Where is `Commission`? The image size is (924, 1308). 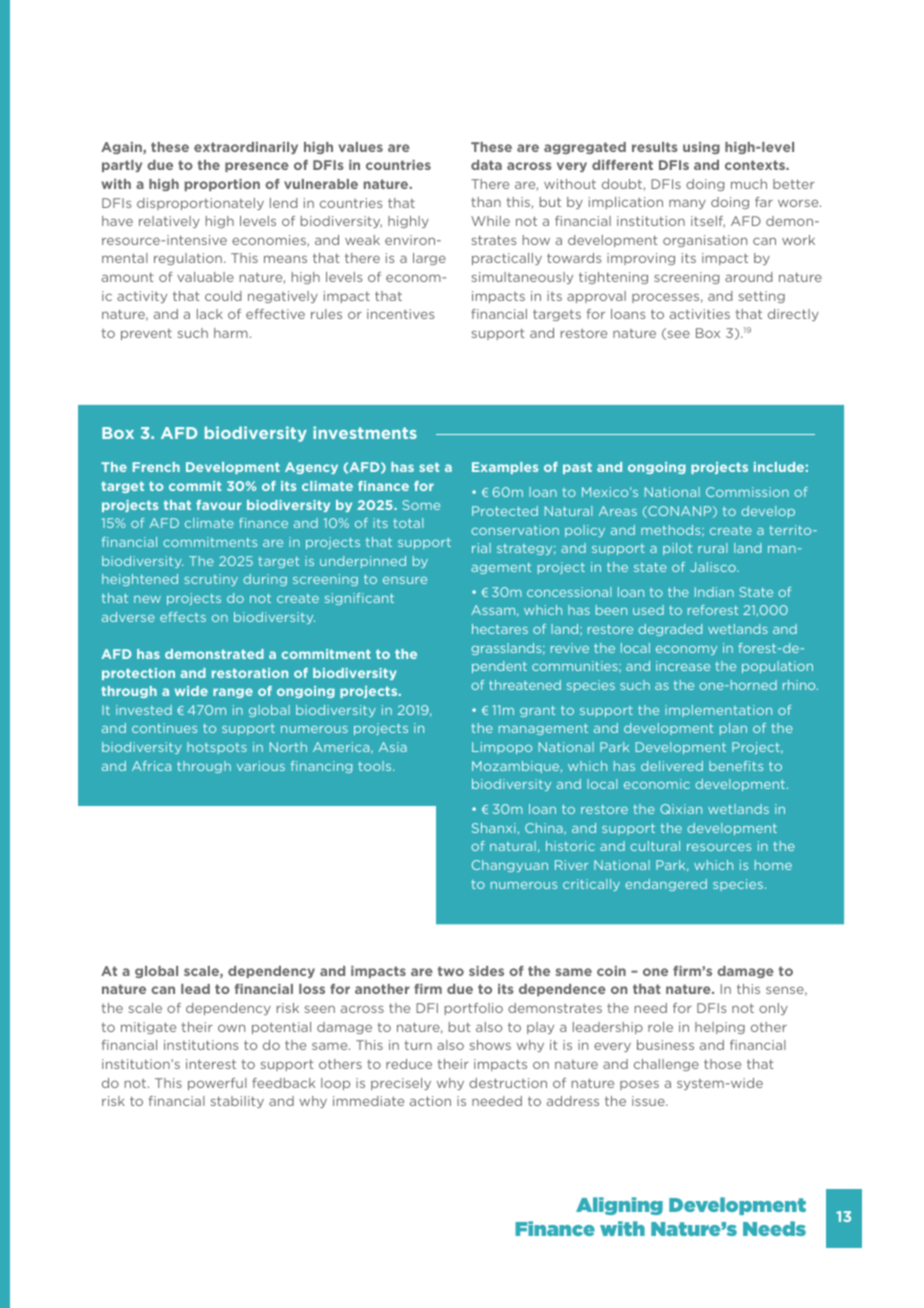 Commission is located at coordinates (747, 492).
